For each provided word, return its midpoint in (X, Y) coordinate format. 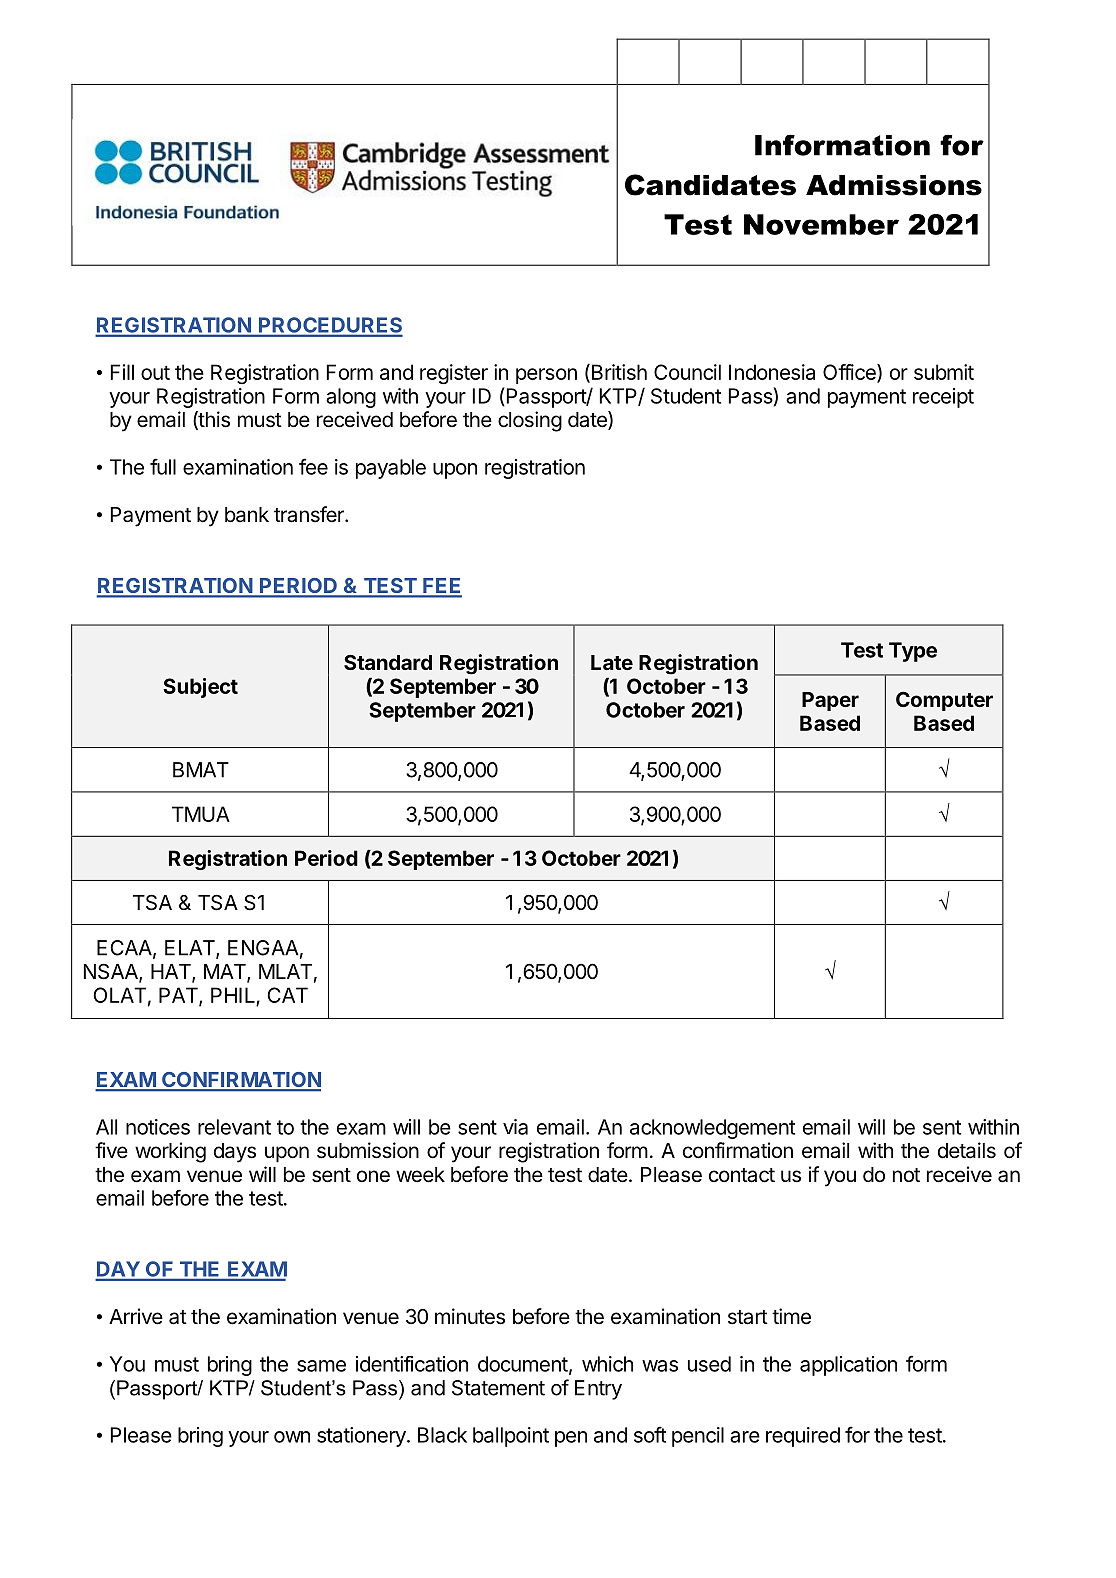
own (292, 1437)
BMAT (201, 770)
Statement (498, 1388)
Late (612, 662)
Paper (830, 701)
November (821, 224)
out (155, 372)
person (546, 376)
